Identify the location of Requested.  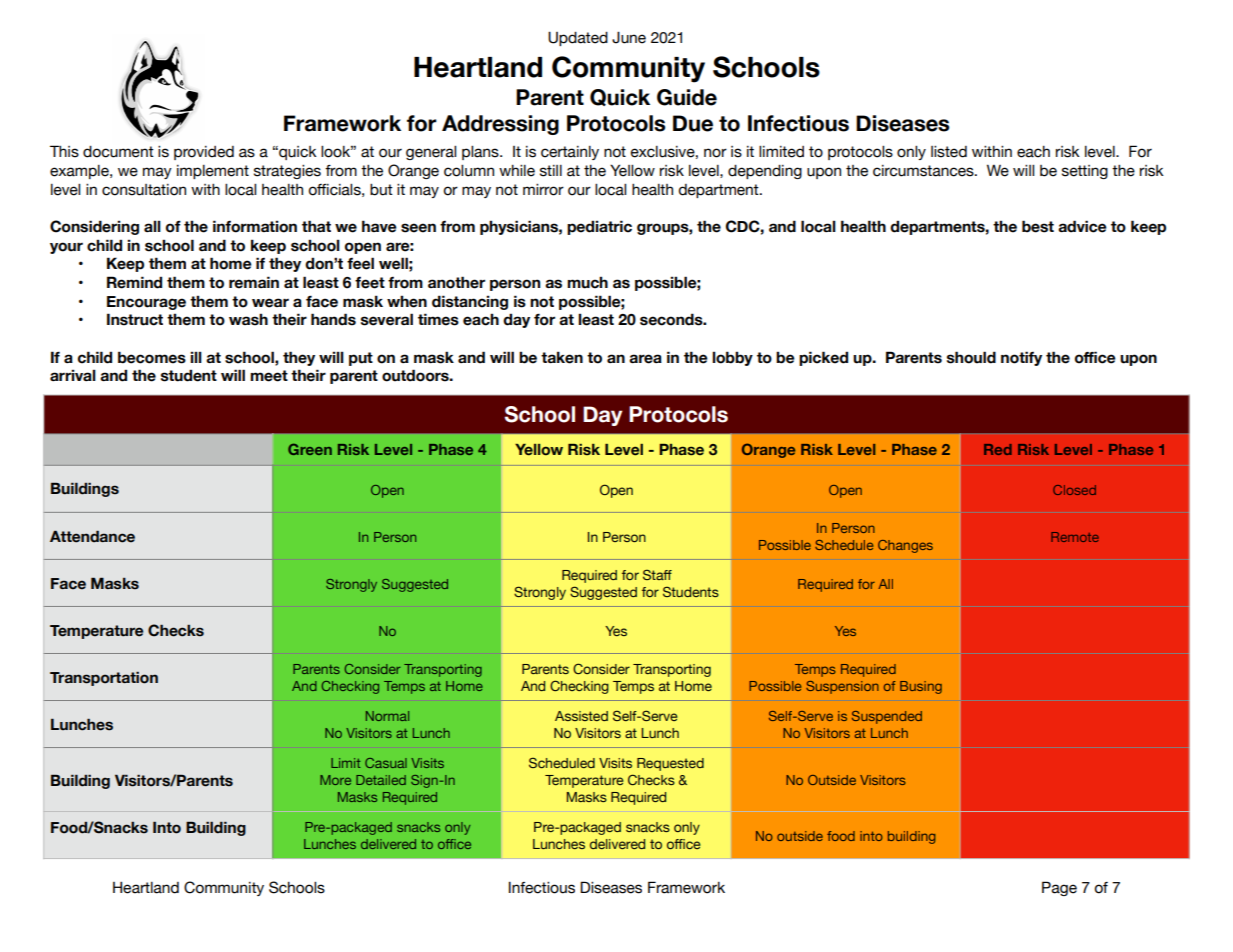
(670, 764).
